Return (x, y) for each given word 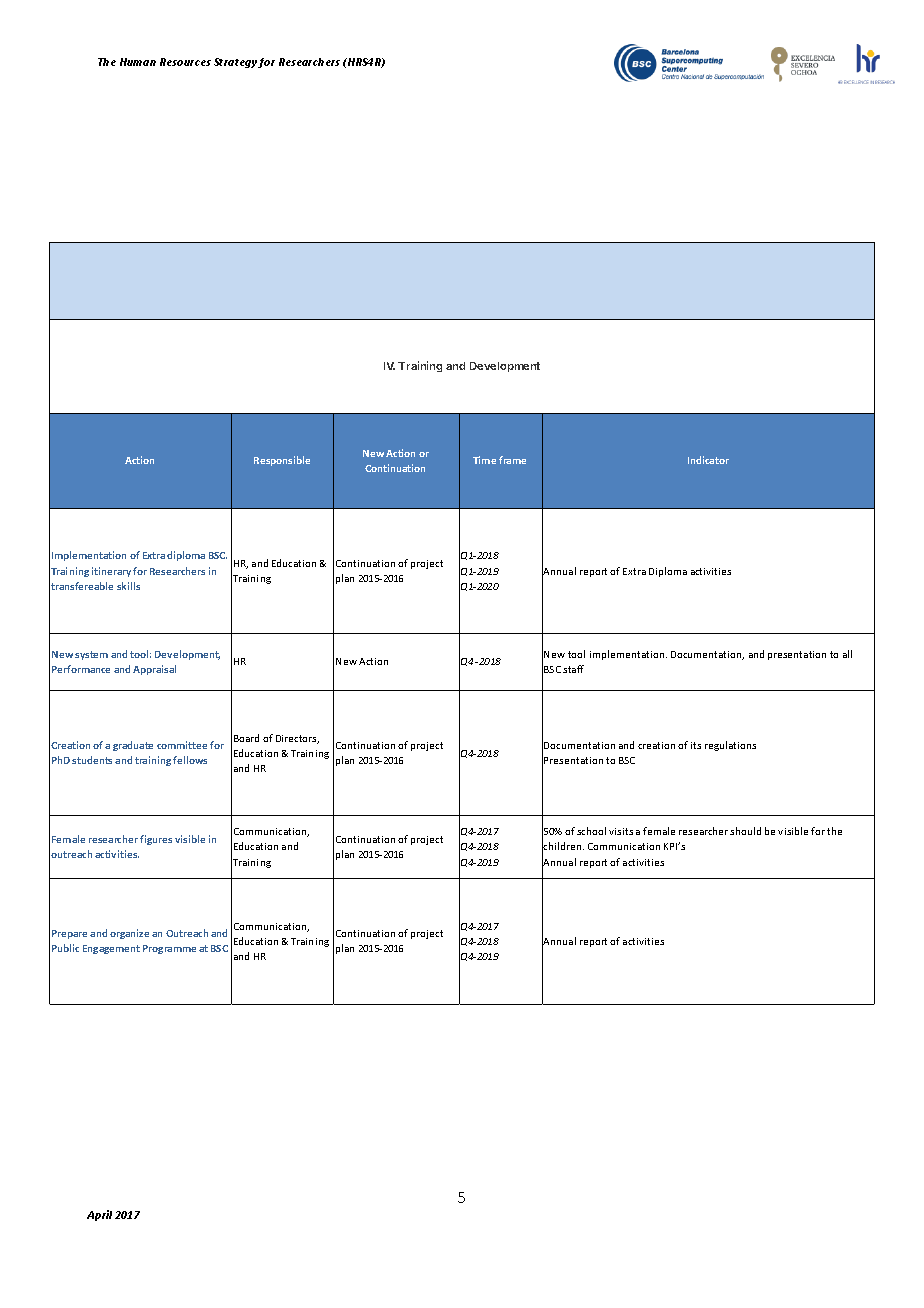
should (745, 831)
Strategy (236, 63)
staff (573, 669)
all (847, 654)
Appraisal (154, 670)
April (99, 1215)
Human (138, 62)
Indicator (708, 460)
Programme (169, 949)
